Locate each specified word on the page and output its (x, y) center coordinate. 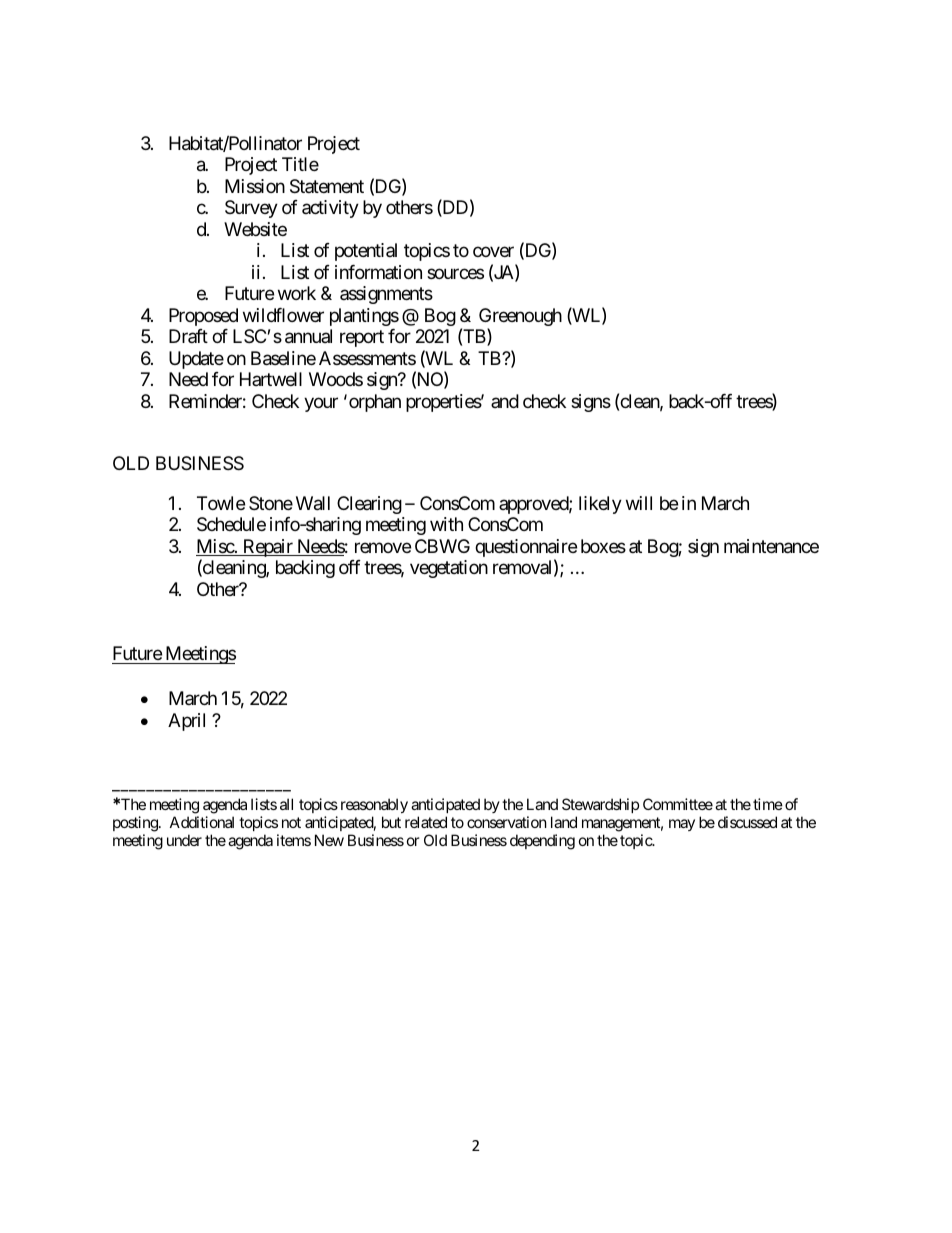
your (321, 404)
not (291, 822)
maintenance (771, 546)
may (682, 825)
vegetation (449, 569)
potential (366, 252)
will (639, 503)
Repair (268, 548)
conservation (507, 822)
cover (493, 252)
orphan (375, 403)
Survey (251, 209)
